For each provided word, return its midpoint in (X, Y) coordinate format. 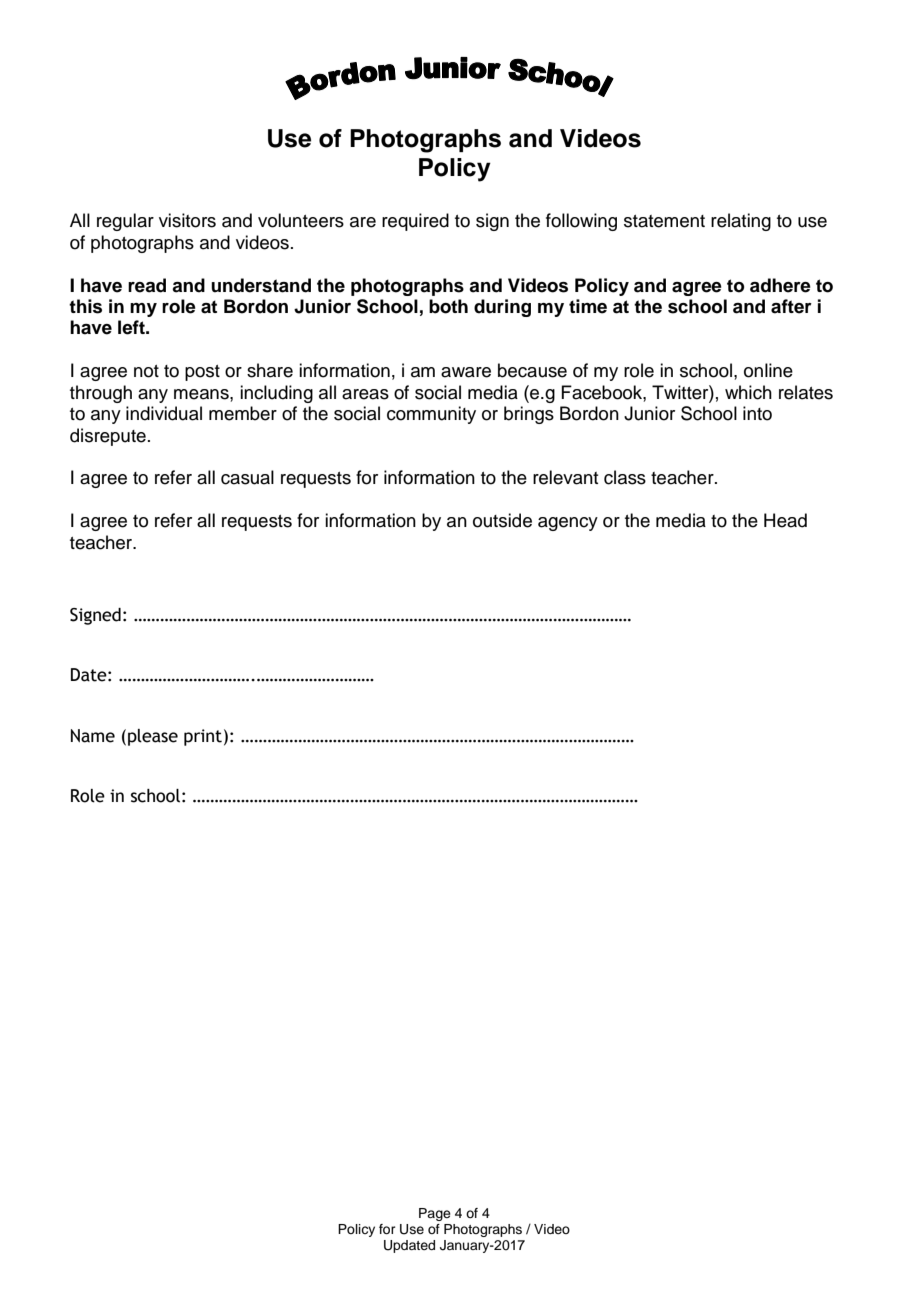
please (153, 737)
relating (741, 222)
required (415, 222)
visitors (187, 220)
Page (435, 1214)
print (203, 737)
